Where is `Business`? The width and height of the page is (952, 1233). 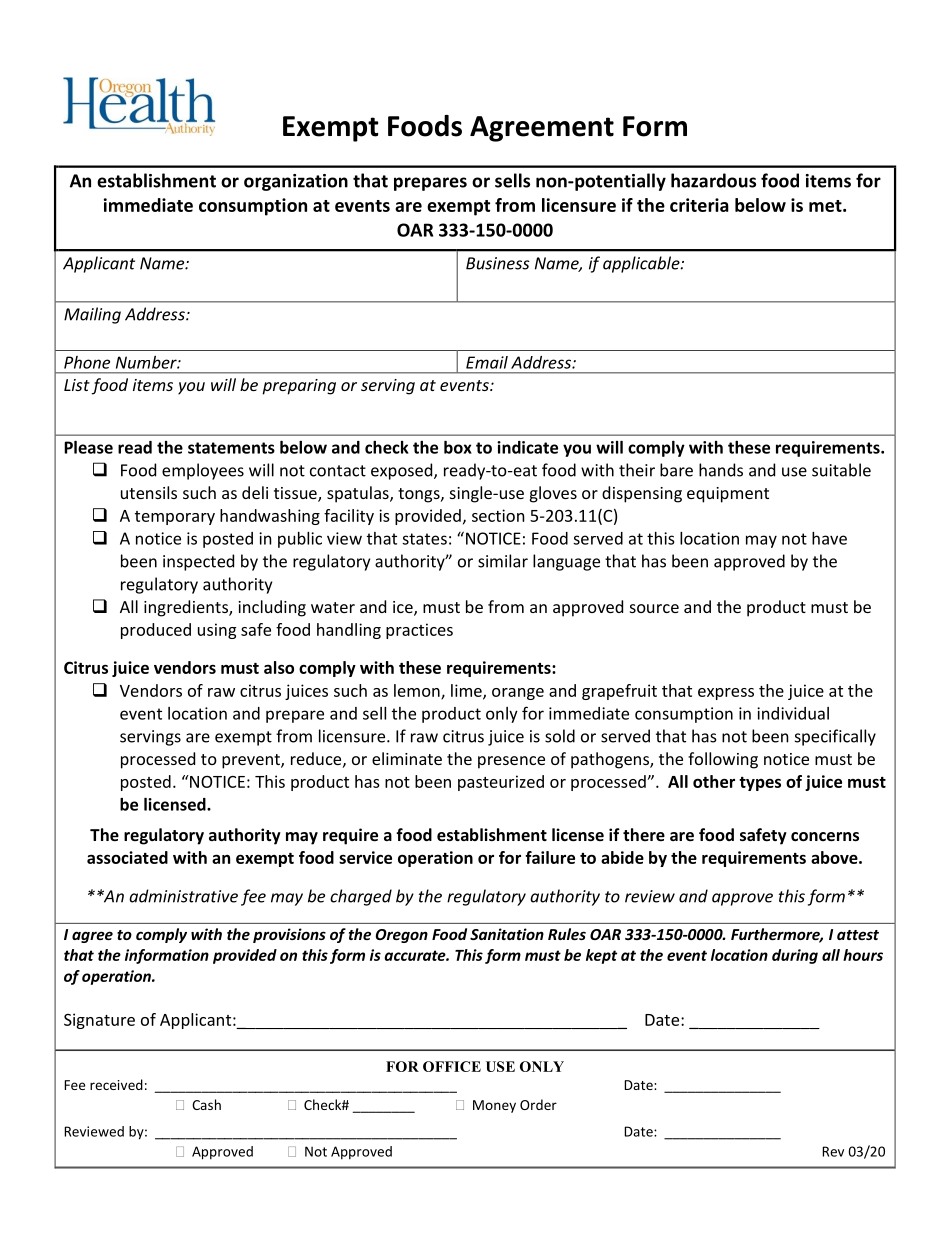
Business is located at coordinates (498, 263).
